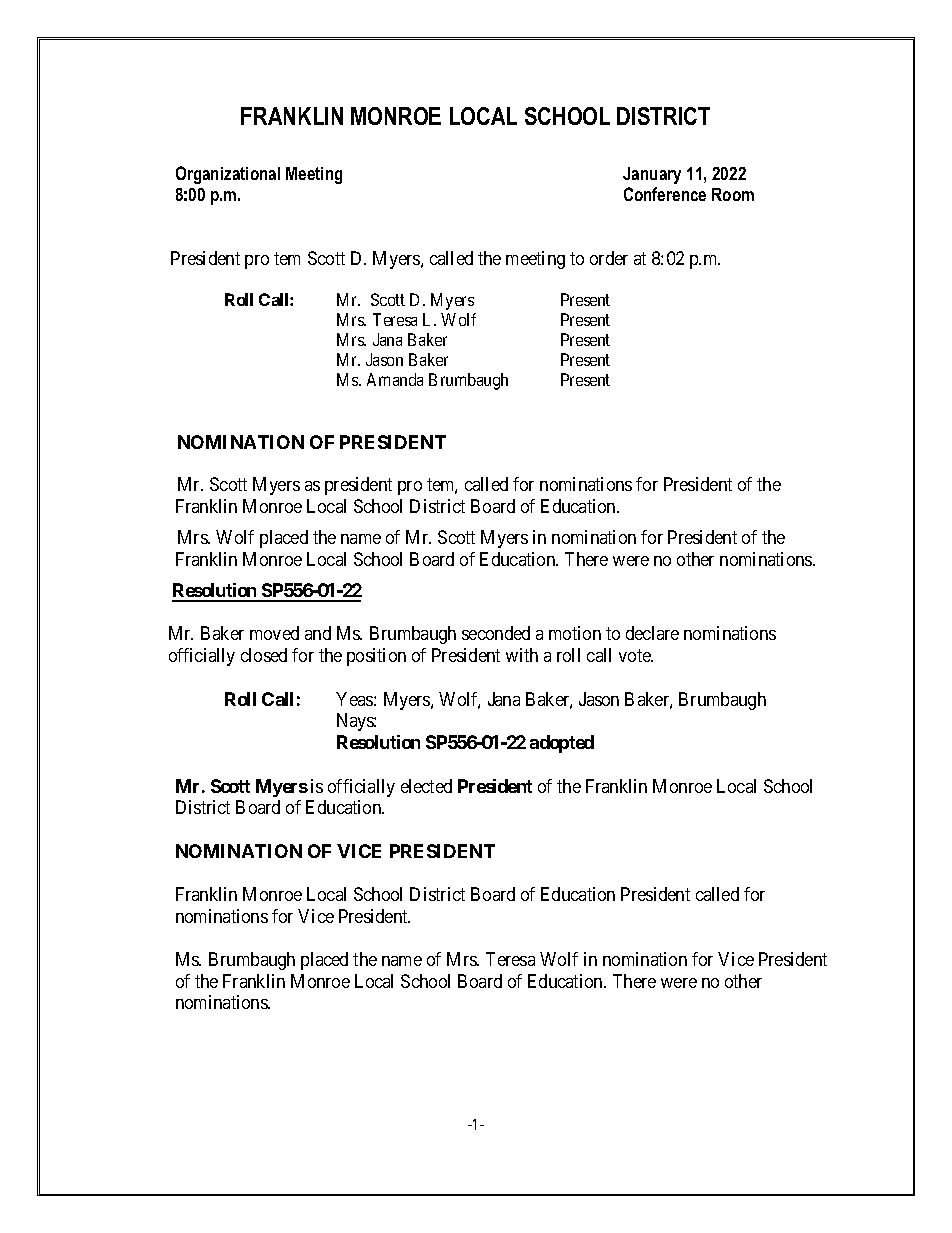 The image size is (952, 1233). I want to click on order, so click(609, 258).
